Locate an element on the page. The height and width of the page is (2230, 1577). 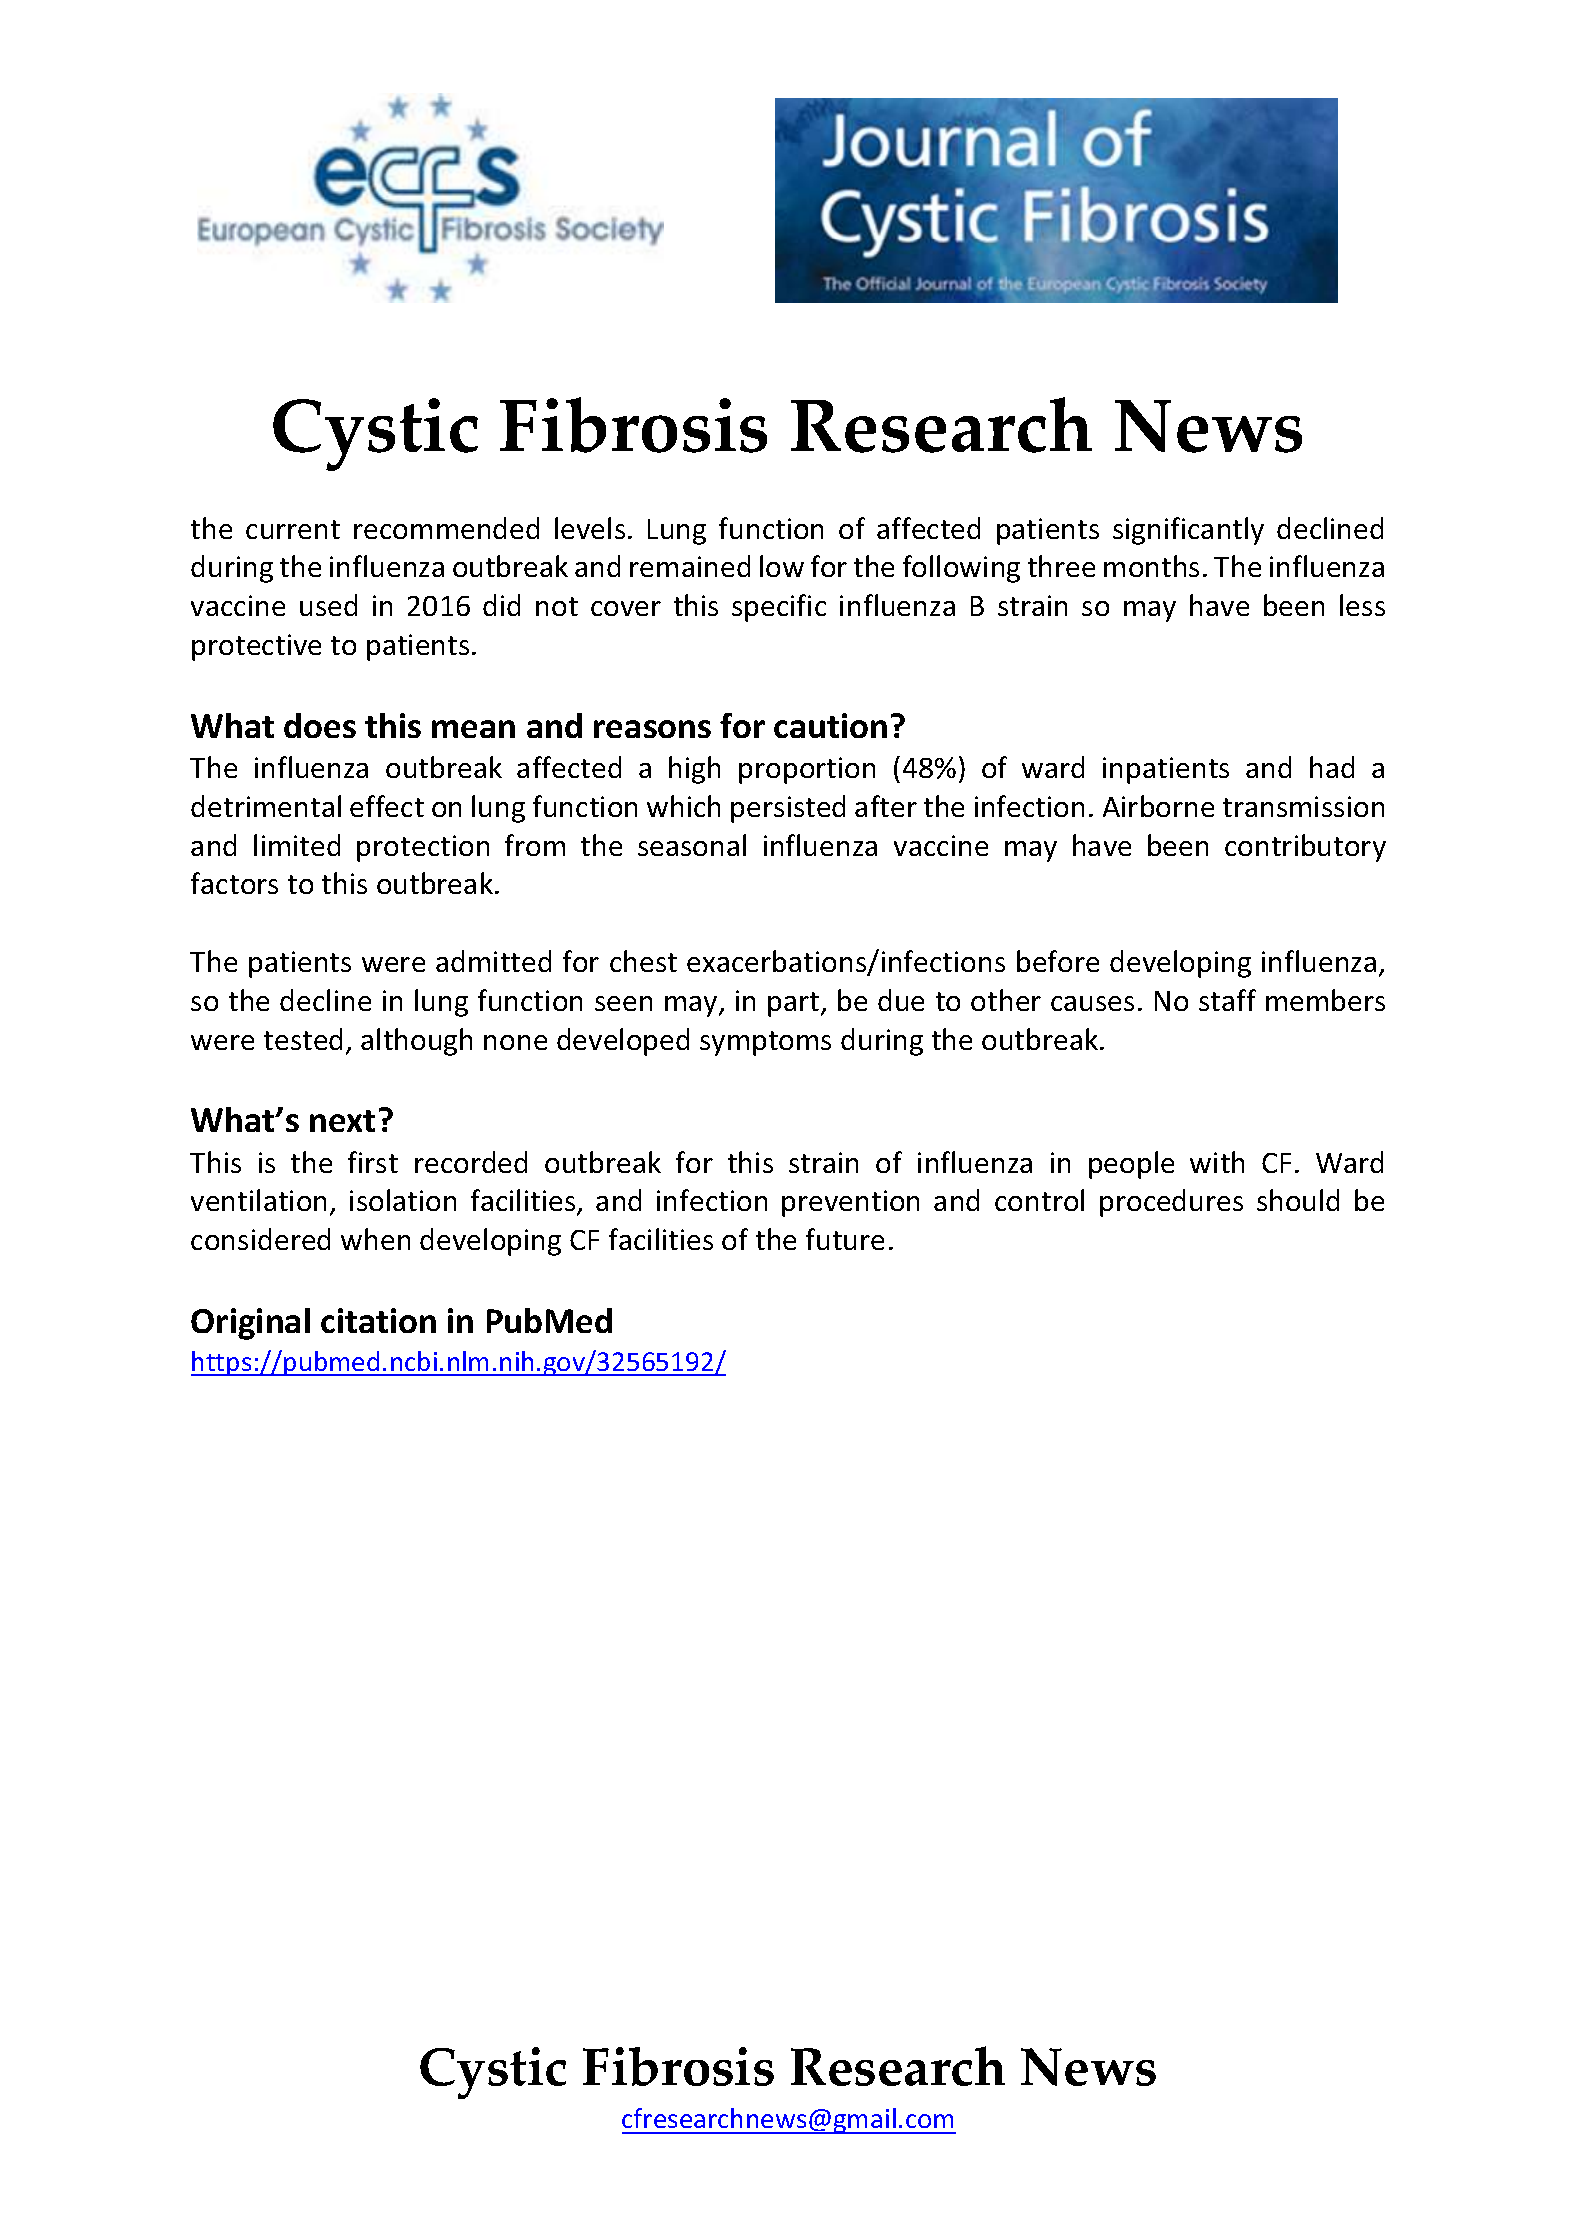
significantly is located at coordinates (1188, 531).
